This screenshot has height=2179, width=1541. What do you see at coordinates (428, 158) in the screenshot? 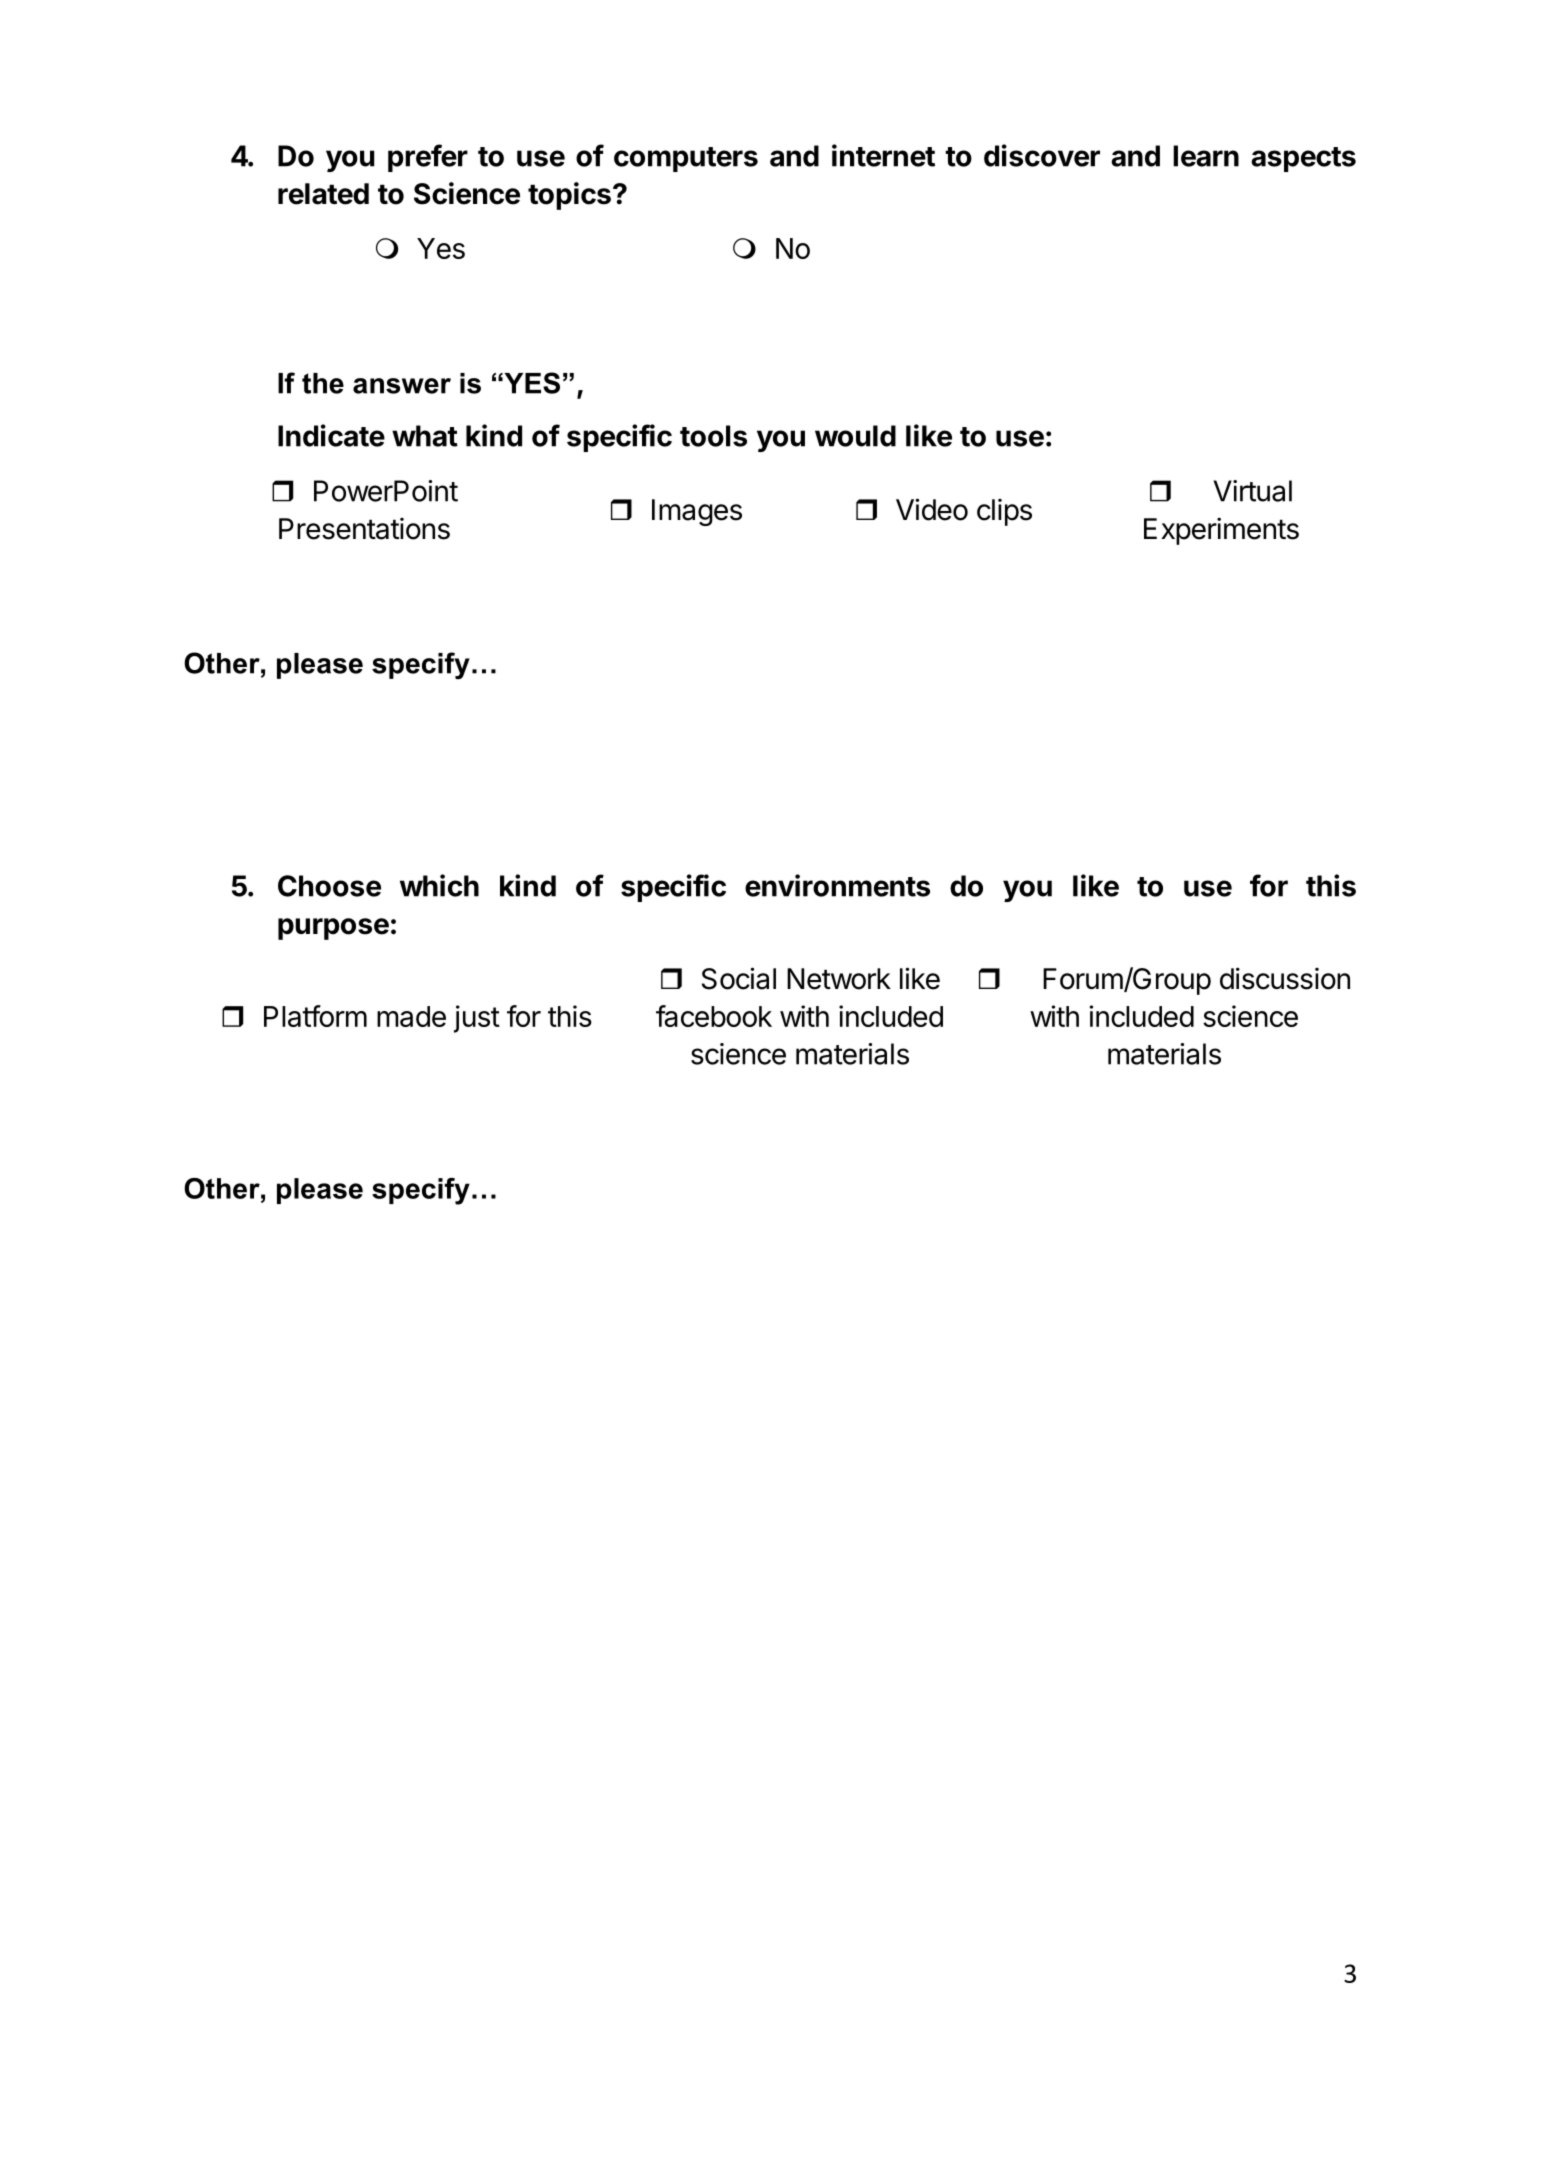
I see `prefer` at bounding box center [428, 158].
